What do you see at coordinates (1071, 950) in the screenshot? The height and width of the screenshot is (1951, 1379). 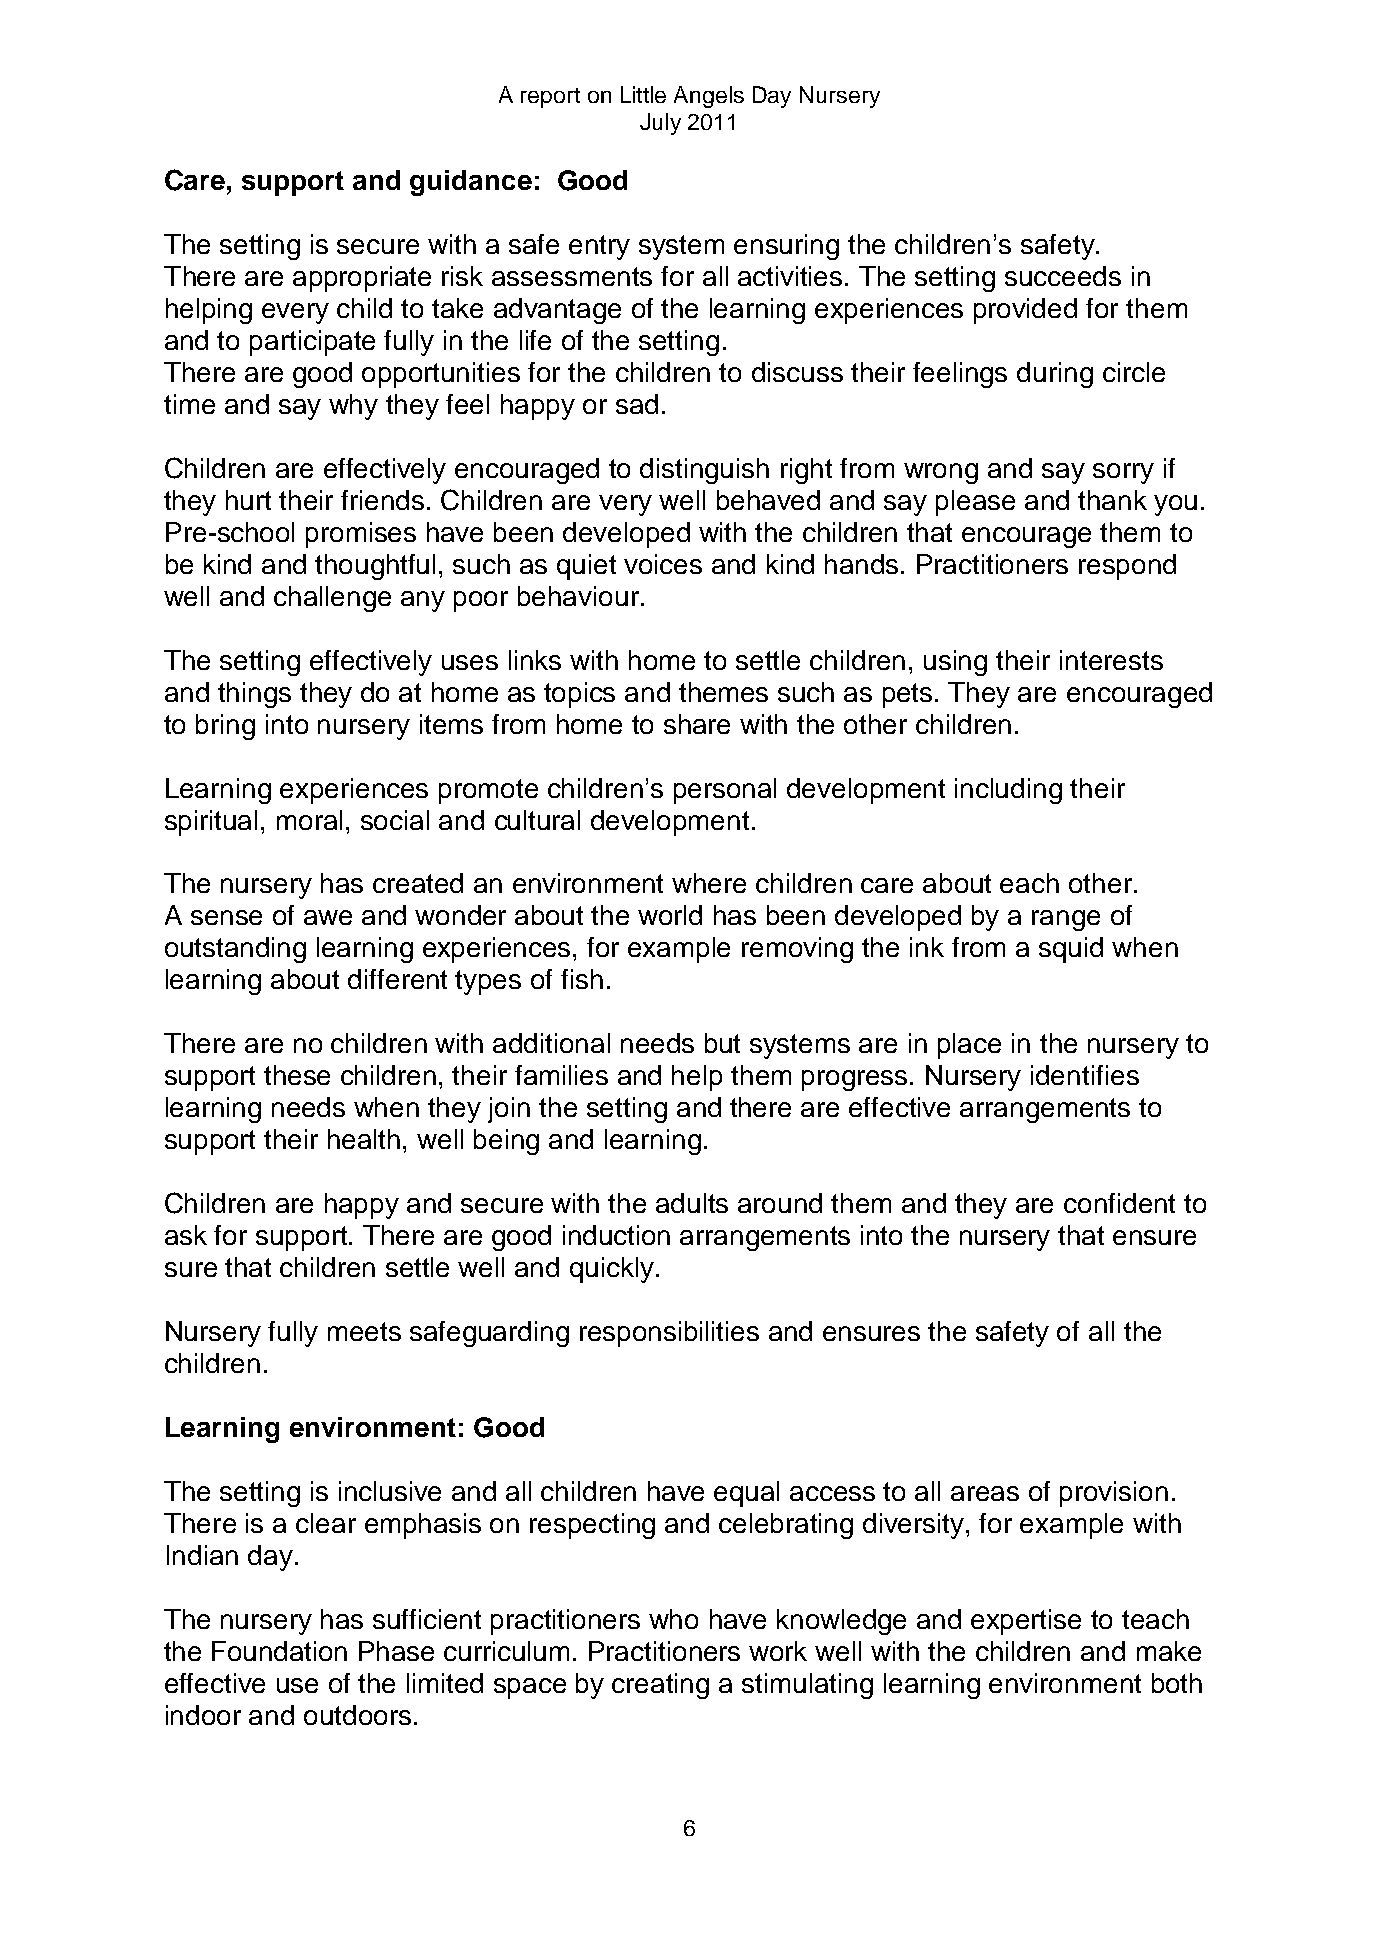 I see `squid` at bounding box center [1071, 950].
